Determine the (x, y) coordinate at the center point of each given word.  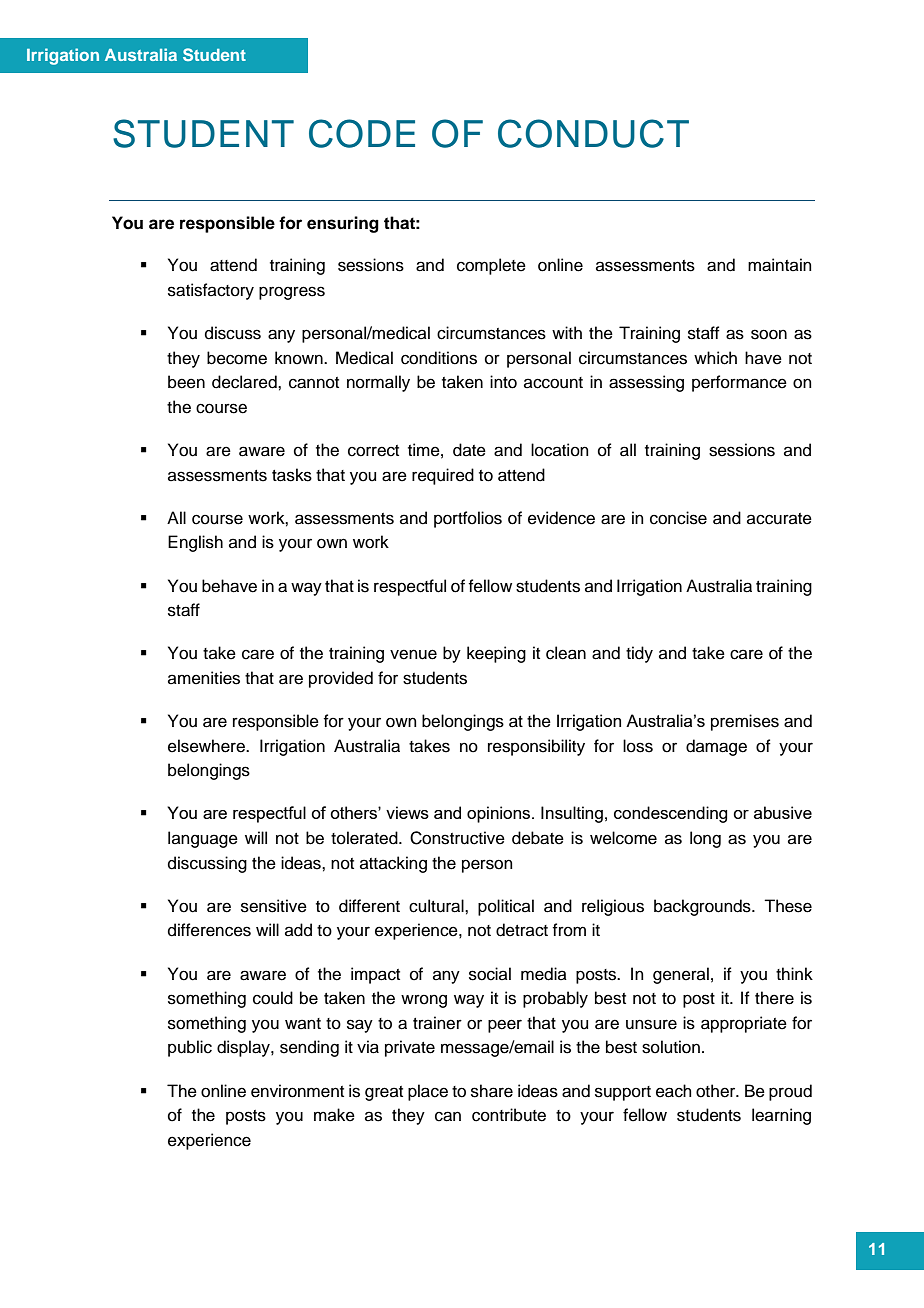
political (506, 907)
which (715, 358)
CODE (362, 133)
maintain (780, 265)
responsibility (536, 747)
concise (678, 518)
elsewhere (207, 746)
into (503, 382)
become (237, 358)
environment (297, 1091)
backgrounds (703, 907)
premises (745, 722)
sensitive (274, 906)
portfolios (468, 519)
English (195, 543)
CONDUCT (593, 133)
